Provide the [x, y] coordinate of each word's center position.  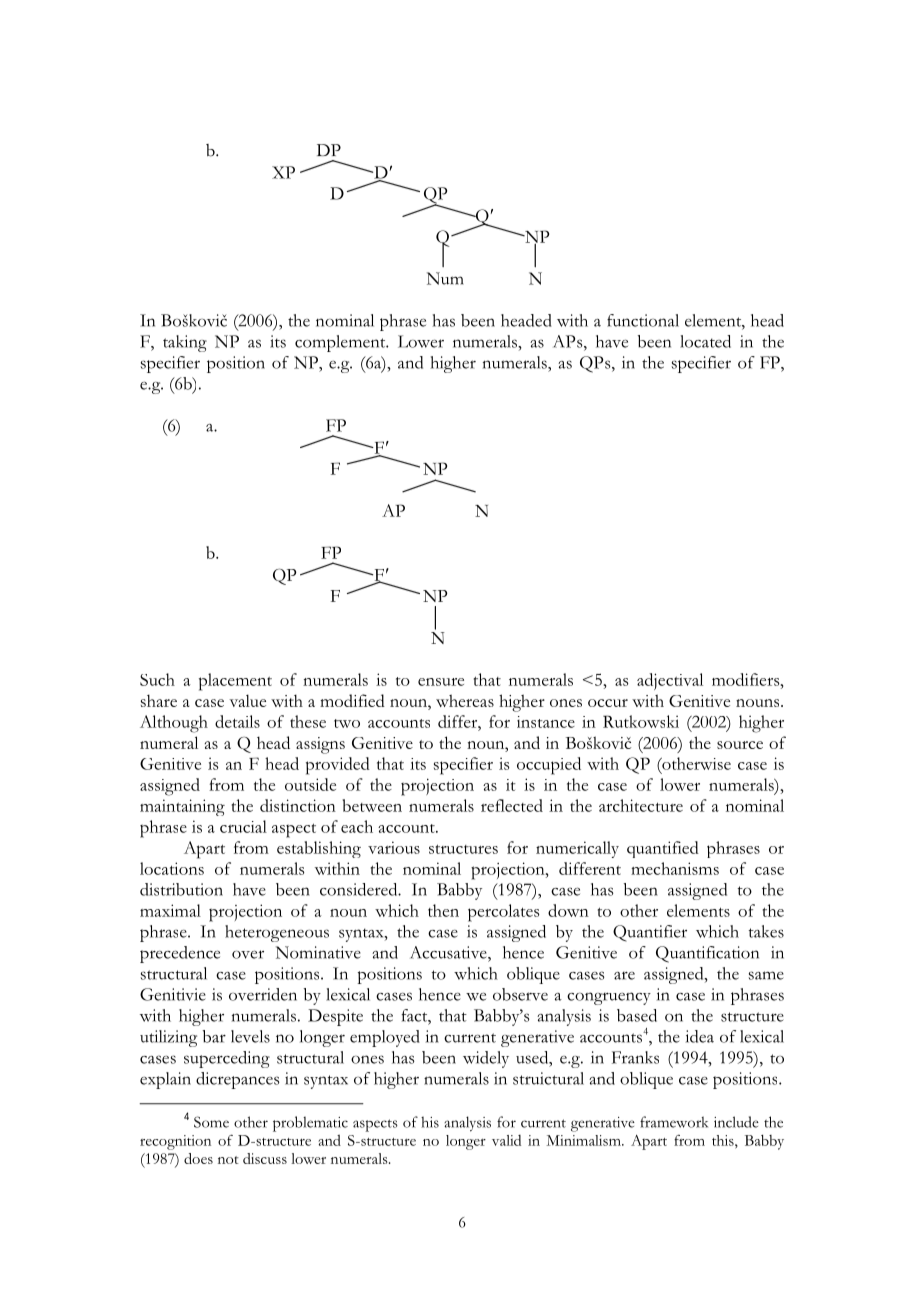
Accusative [449, 952]
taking [185, 343]
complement [341, 343]
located [705, 341]
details [237, 721]
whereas [465, 700]
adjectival [670, 681]
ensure [441, 682]
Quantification [707, 954]
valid [506, 1140]
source [740, 745]
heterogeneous [277, 933]
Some [211, 1122]
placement [235, 682]
